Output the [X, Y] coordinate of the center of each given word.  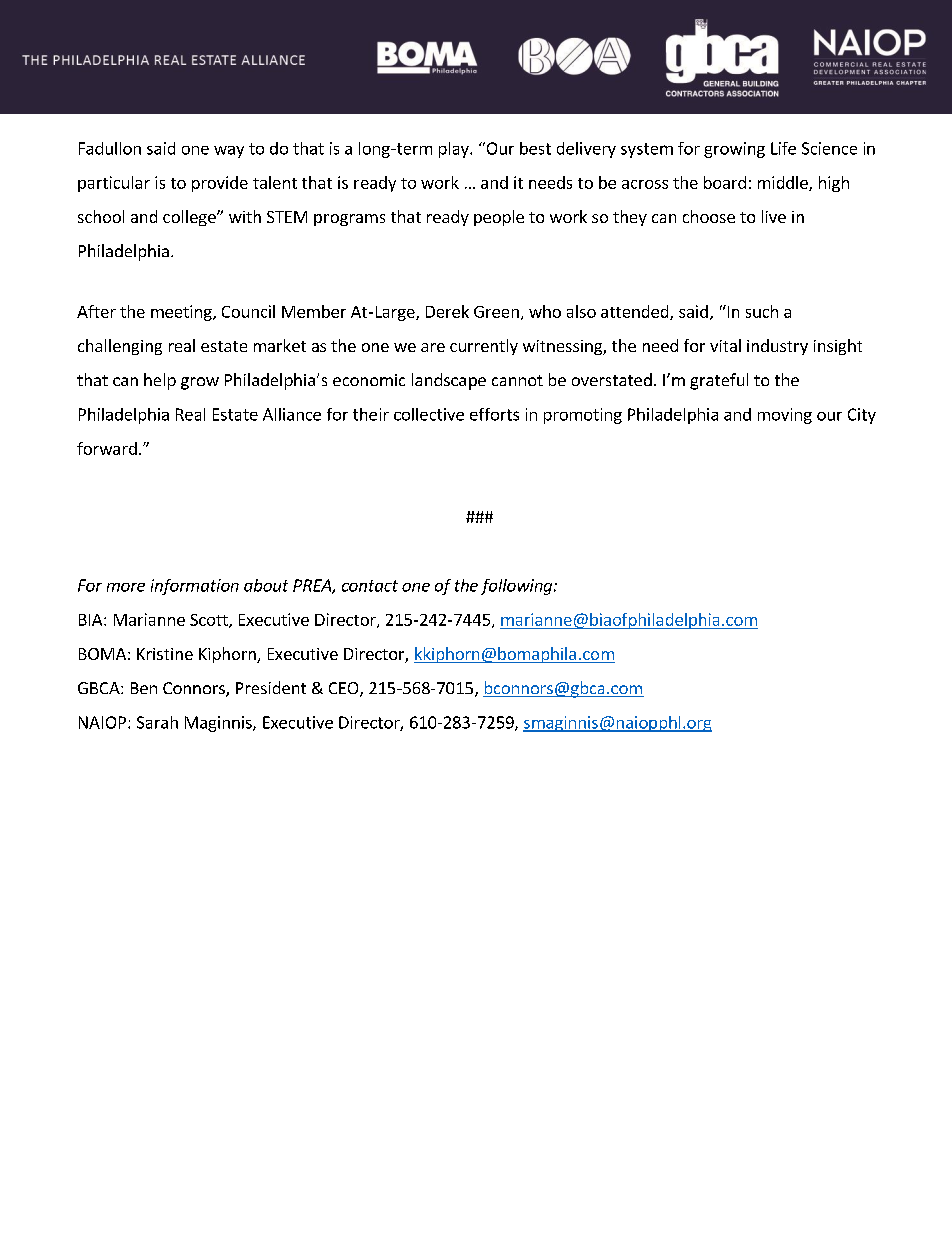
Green [496, 312]
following [518, 587]
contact [370, 586]
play [455, 150]
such [762, 311]
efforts [494, 414]
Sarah [157, 722]
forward [107, 448]
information [195, 587]
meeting [182, 313]
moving [785, 416]
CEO [345, 689]
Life [783, 148]
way [229, 152]
